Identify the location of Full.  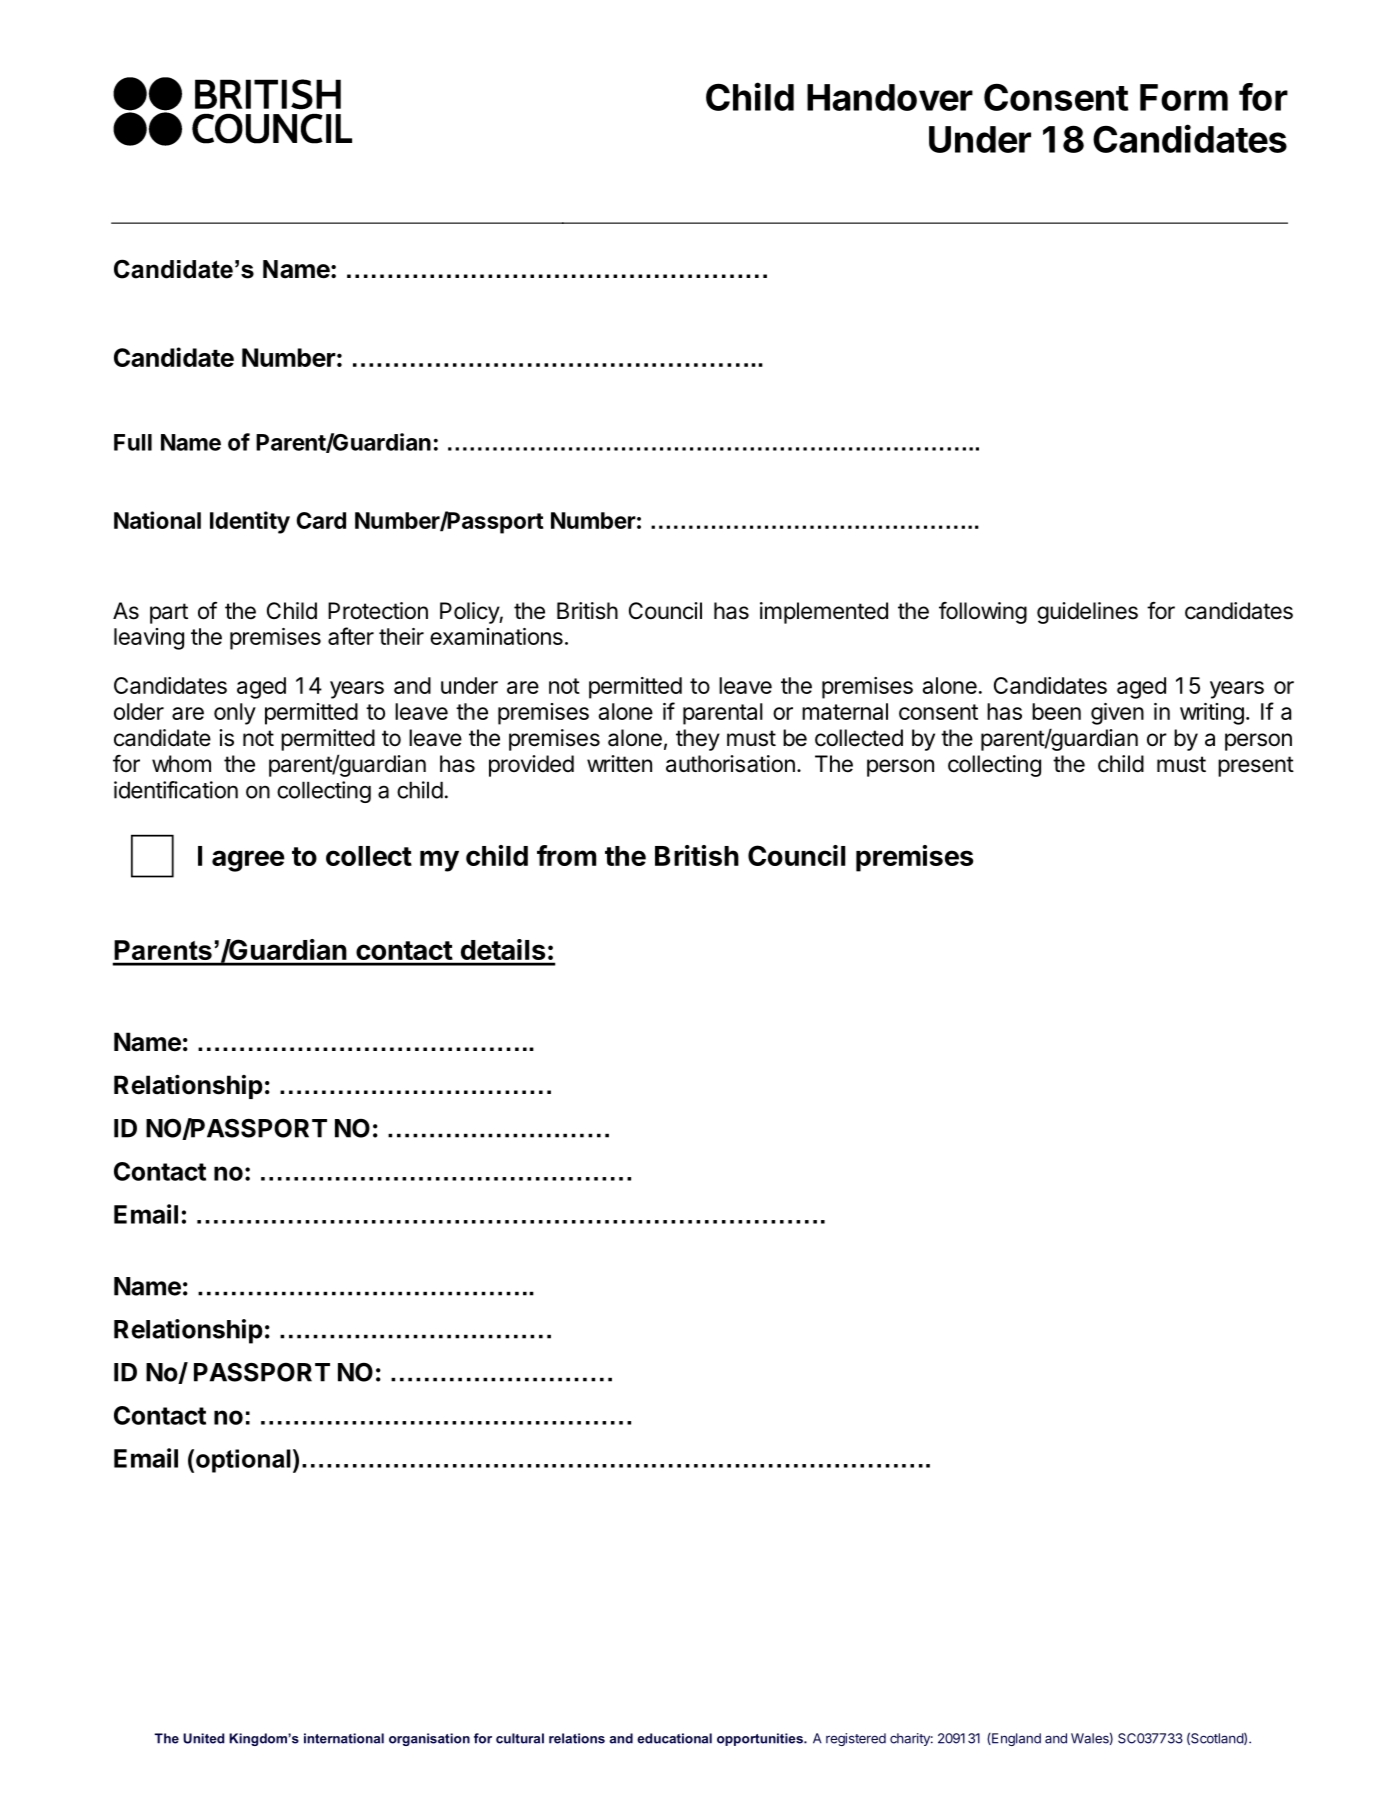
(133, 442).
